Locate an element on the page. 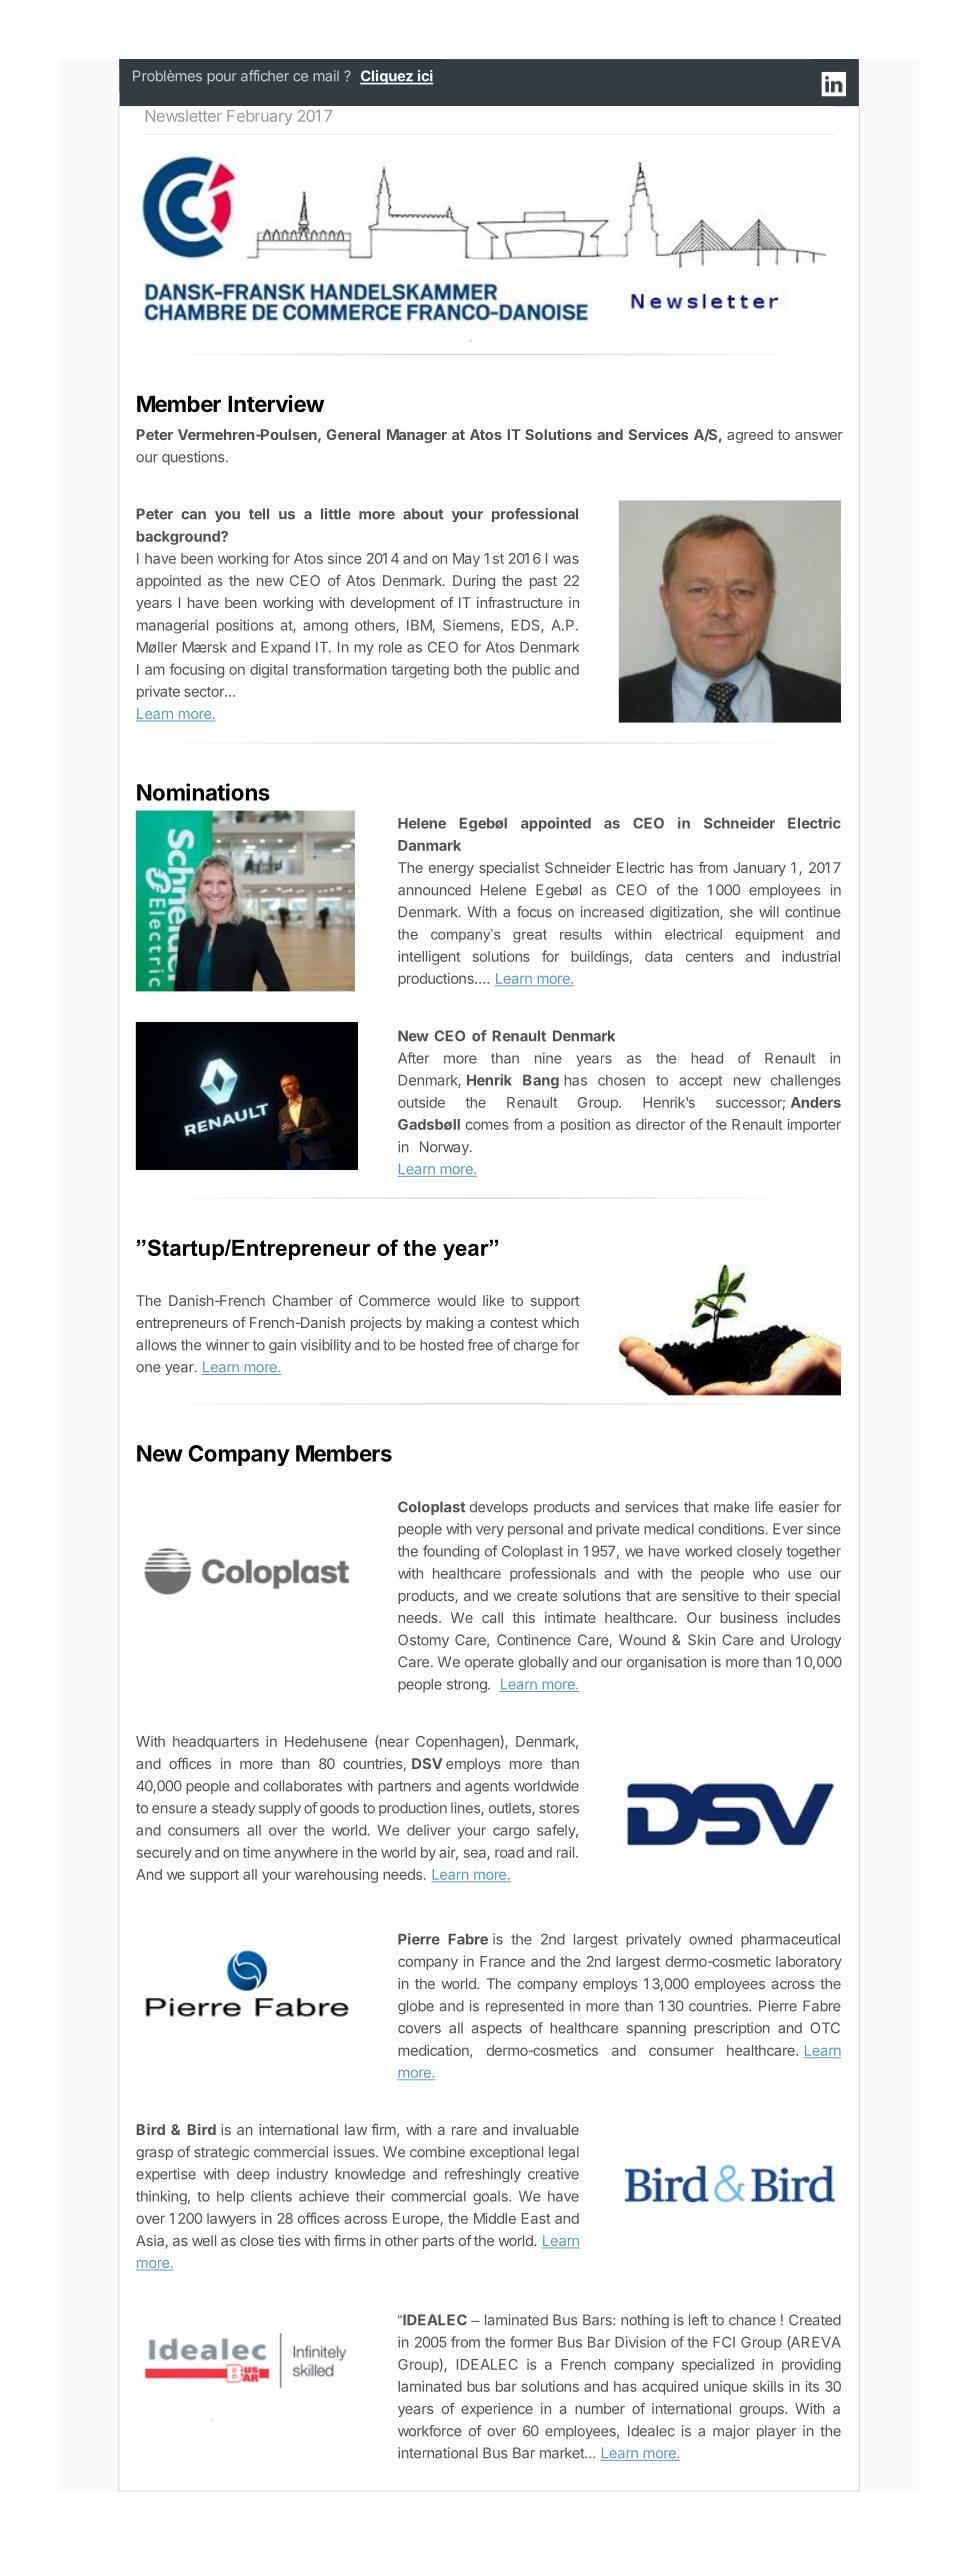  accept is located at coordinates (700, 1082).
